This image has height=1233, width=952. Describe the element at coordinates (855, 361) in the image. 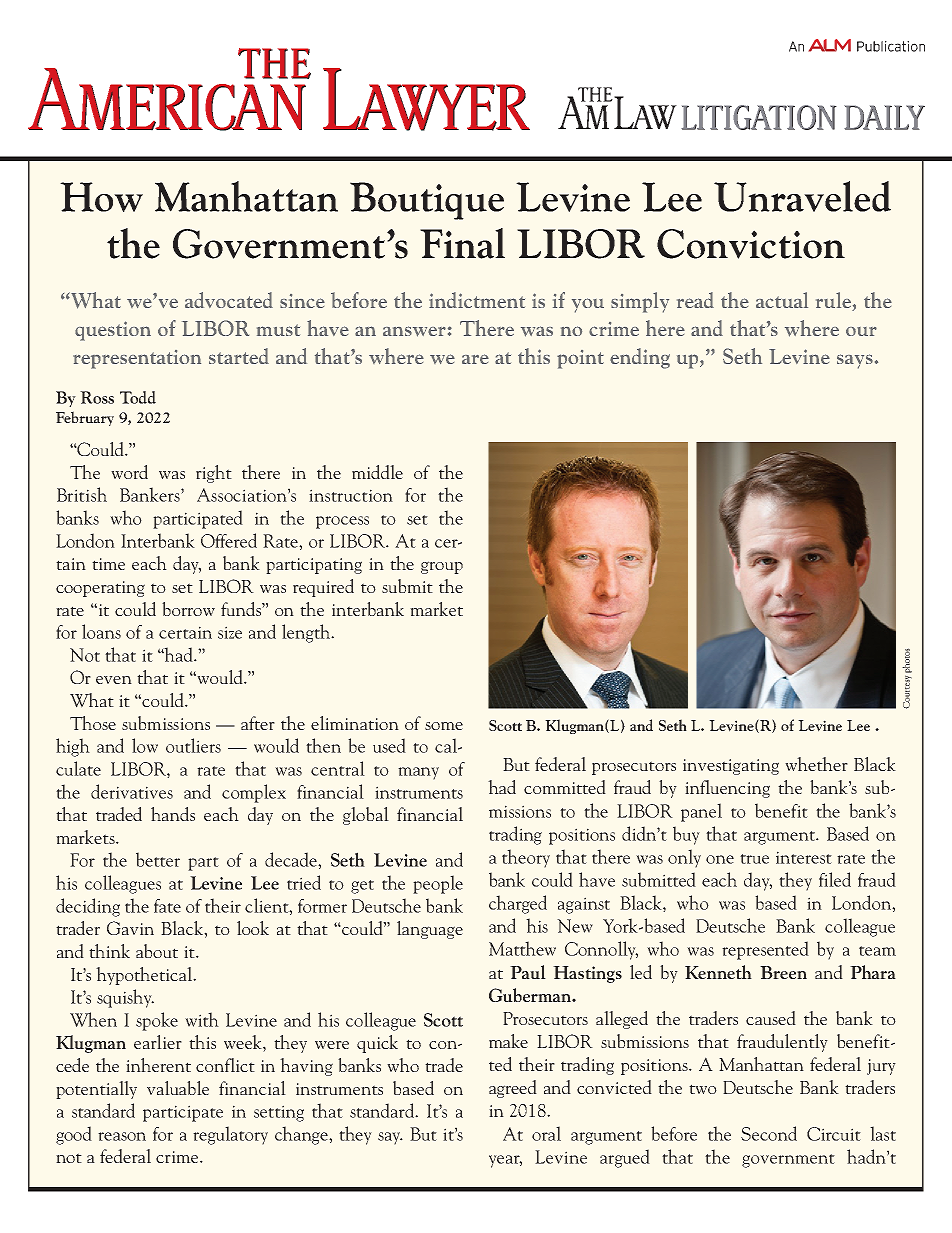

I see `says` at that location.
